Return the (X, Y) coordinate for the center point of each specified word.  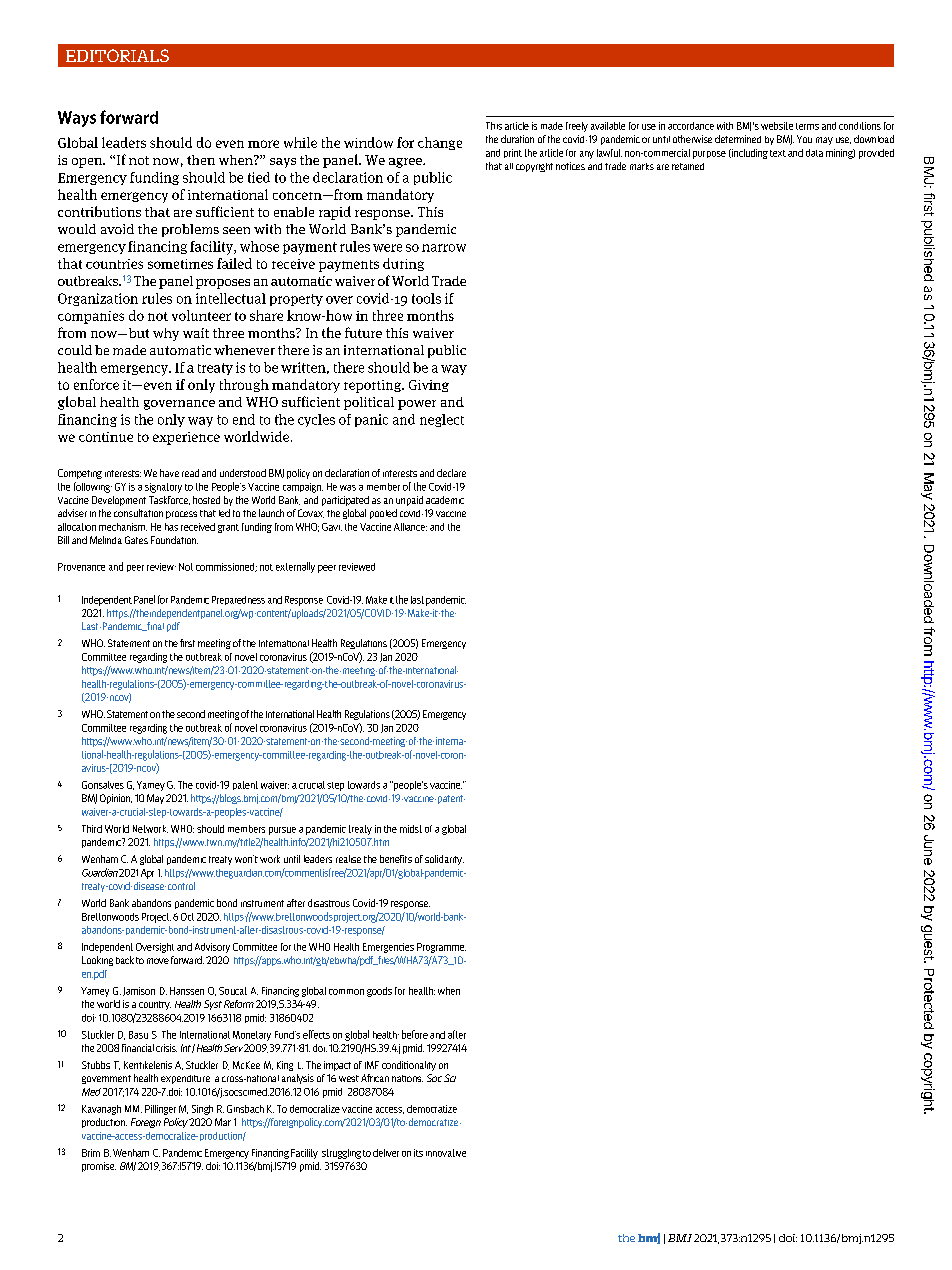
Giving (429, 386)
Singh (202, 1110)
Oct (187, 917)
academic (445, 500)
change (440, 143)
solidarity (444, 860)
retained (688, 166)
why (166, 334)
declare (451, 473)
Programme (441, 948)
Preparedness (238, 600)
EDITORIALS (117, 55)
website (777, 126)
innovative (446, 1153)
